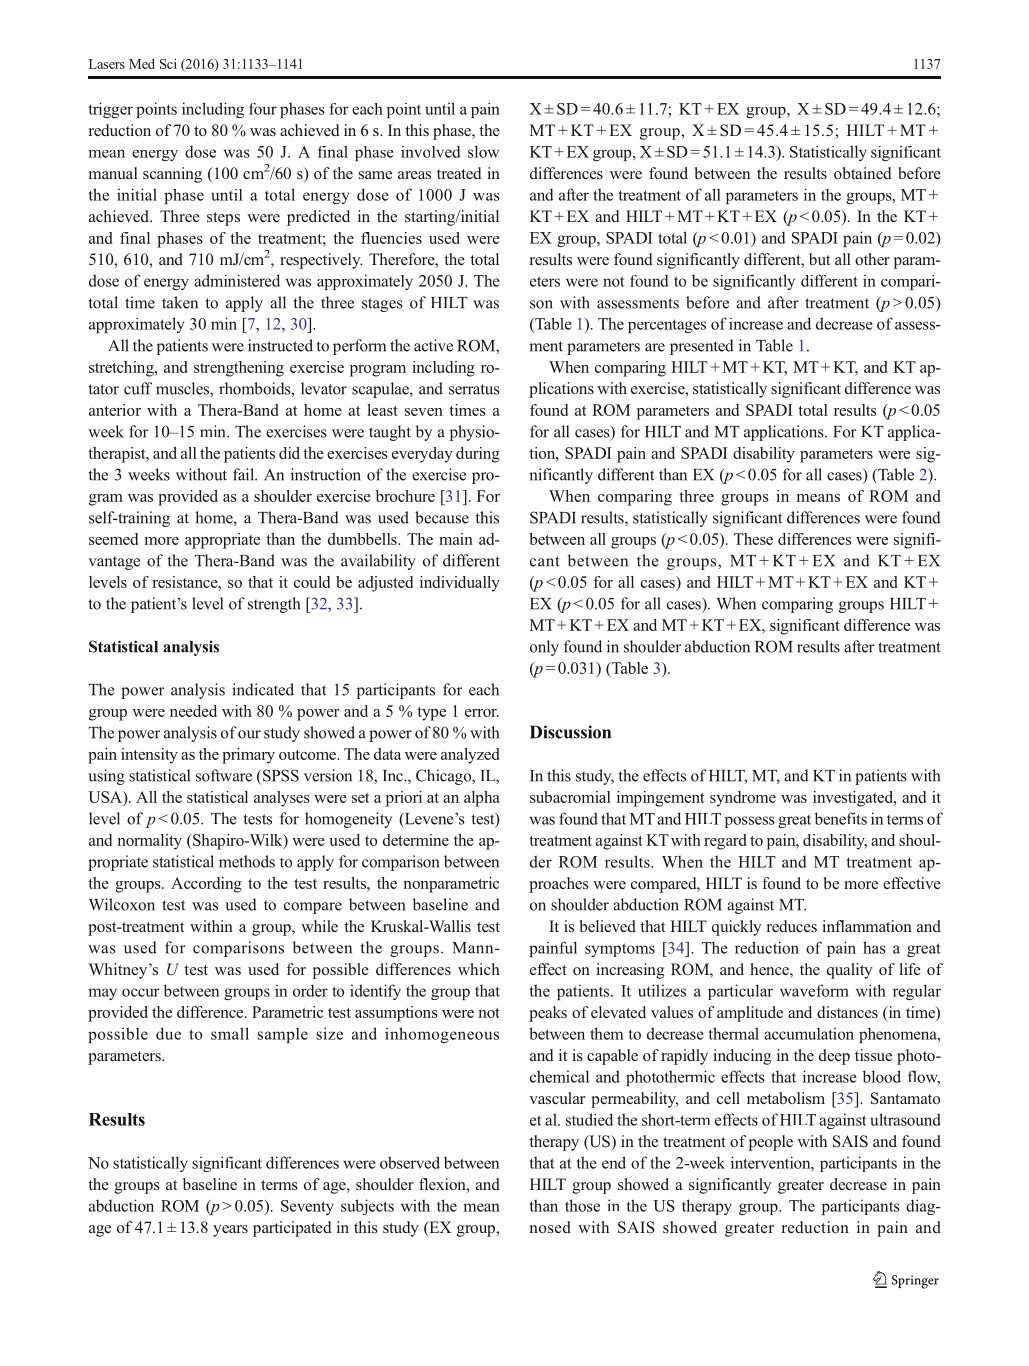 The height and width of the screenshot is (1366, 1029). Describe the element at coordinates (280, 345) in the screenshot. I see `instructed` at that location.
